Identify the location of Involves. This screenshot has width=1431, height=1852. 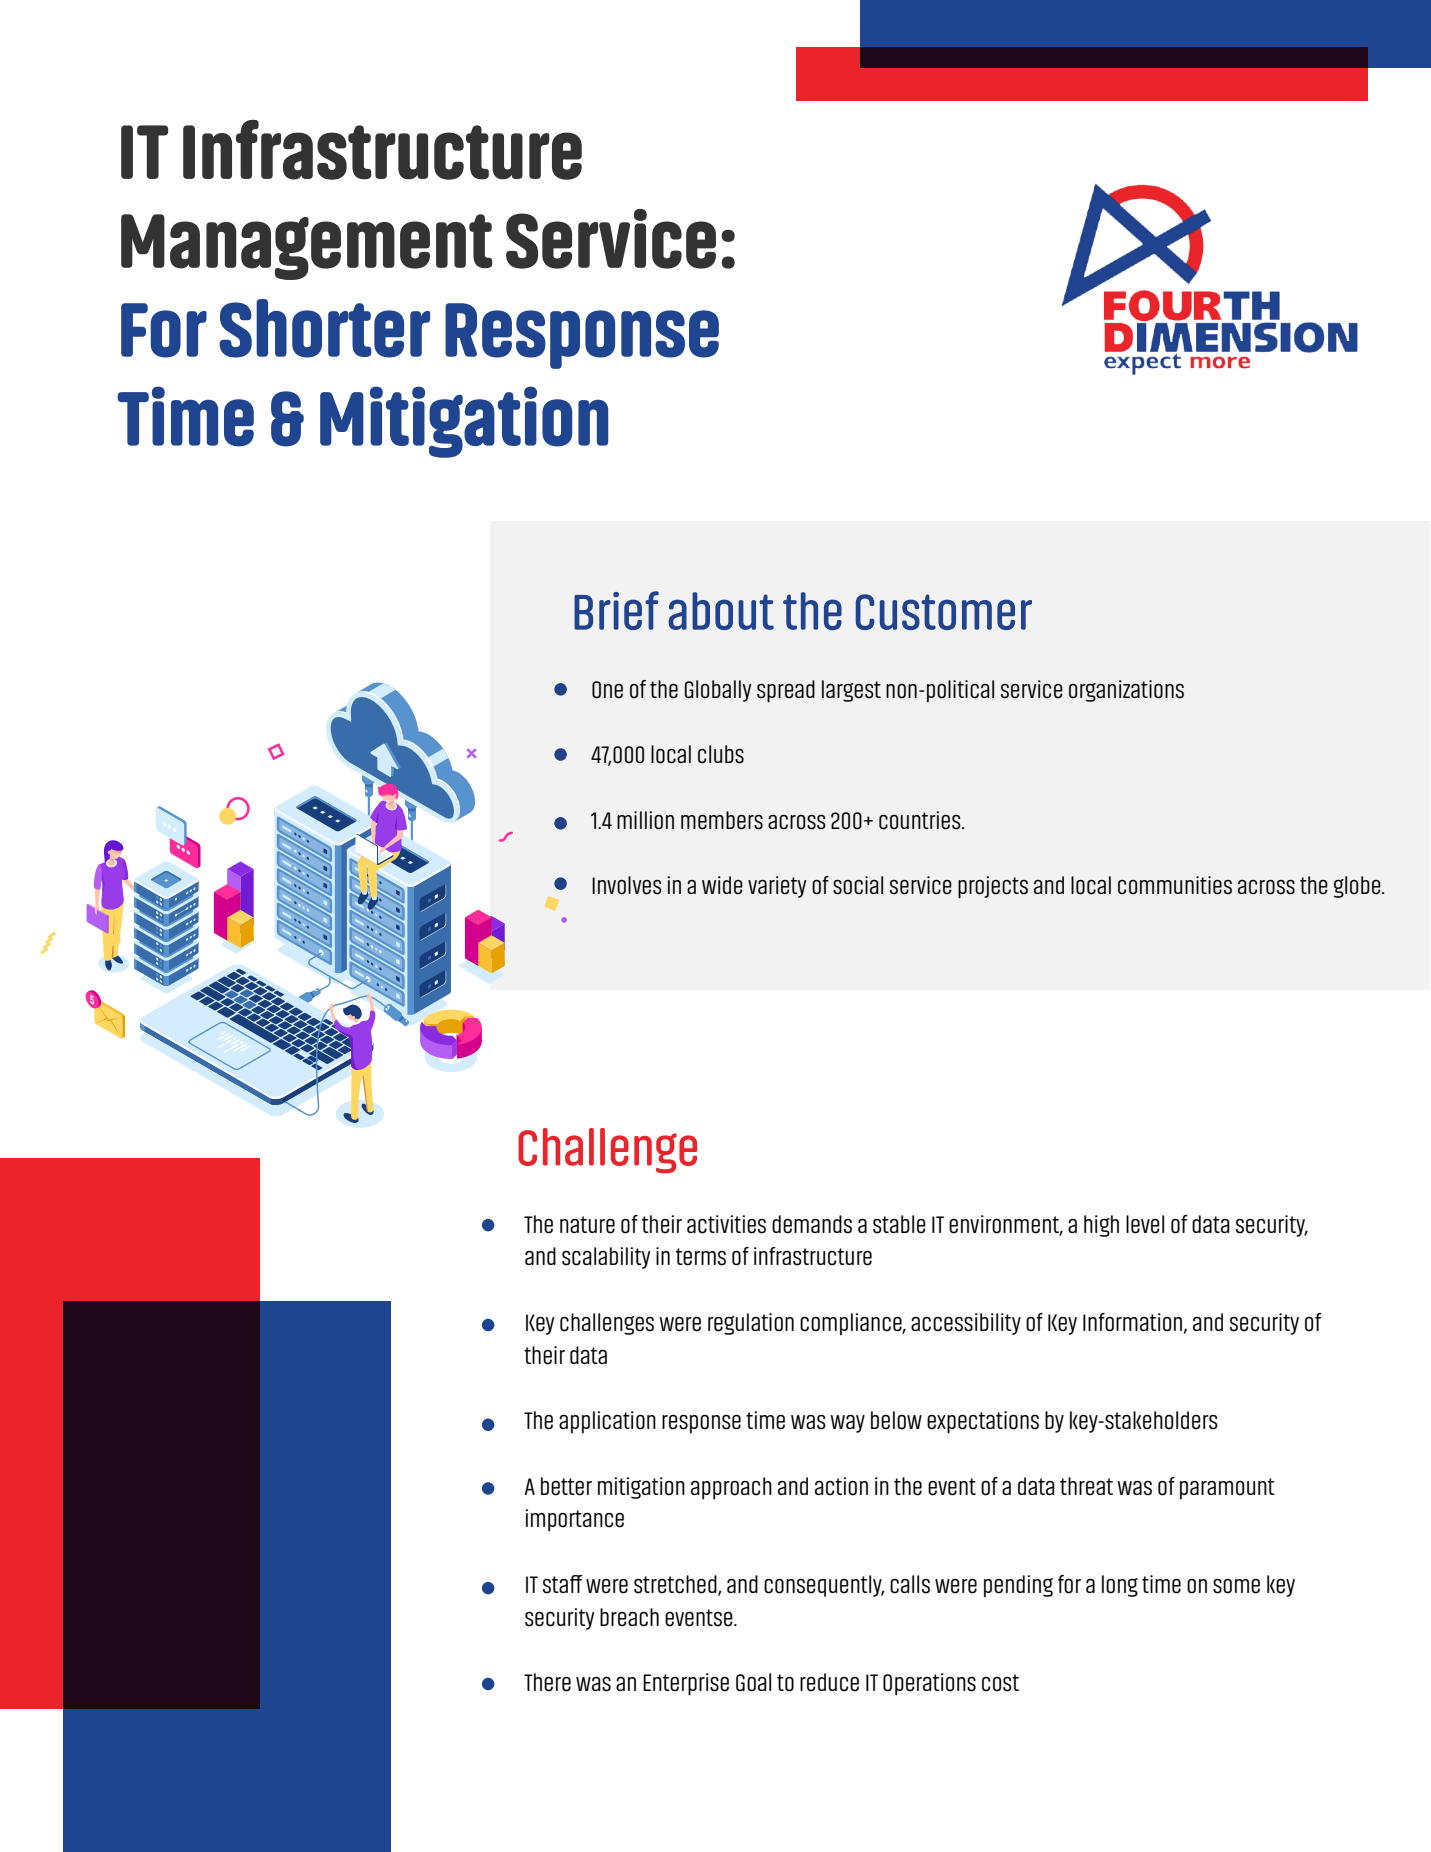
(627, 885).
